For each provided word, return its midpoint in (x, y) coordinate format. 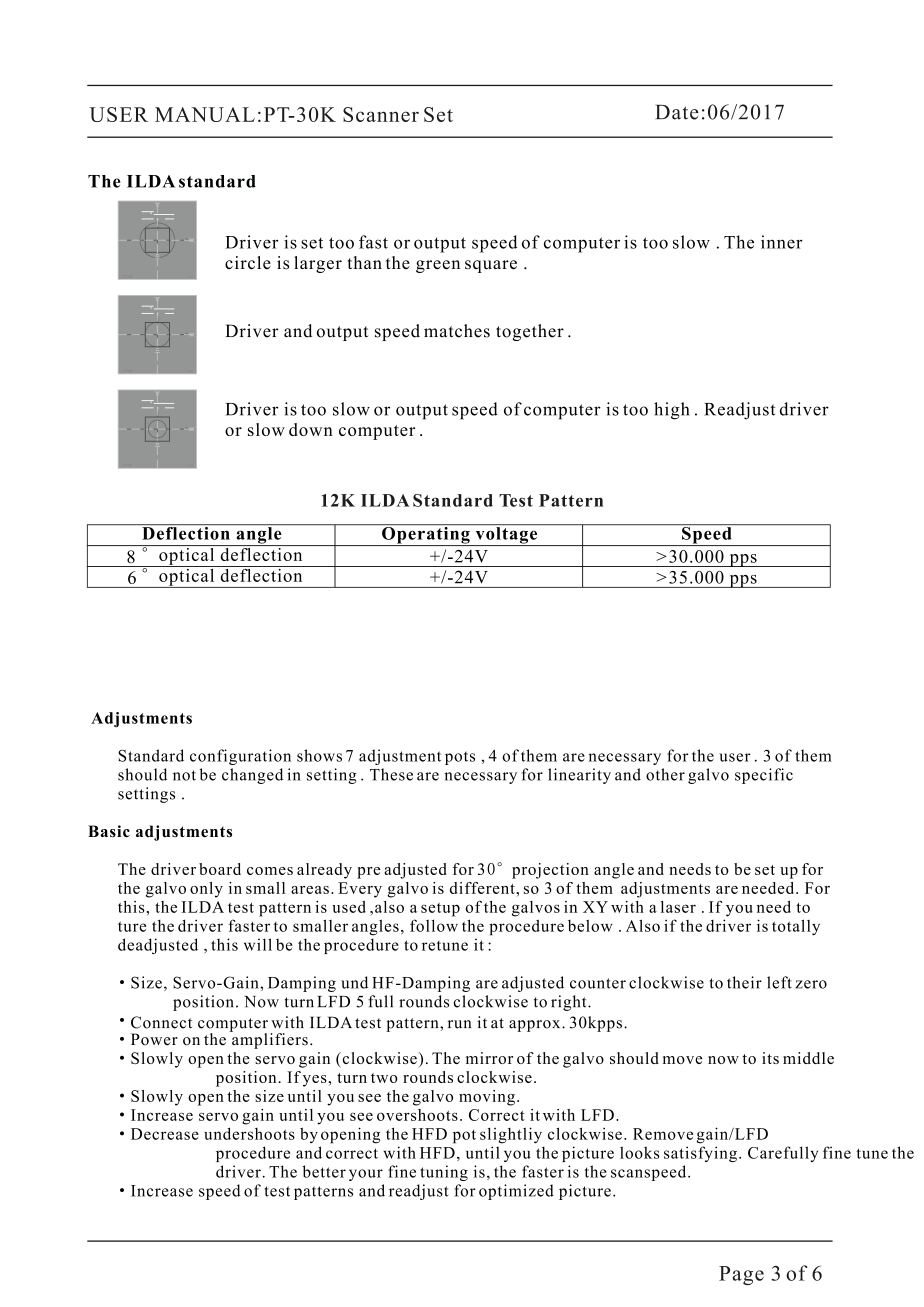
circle (248, 263)
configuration (240, 757)
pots (460, 758)
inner (782, 242)
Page (741, 1275)
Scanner (381, 114)
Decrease (165, 1134)
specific (764, 776)
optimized (516, 1192)
